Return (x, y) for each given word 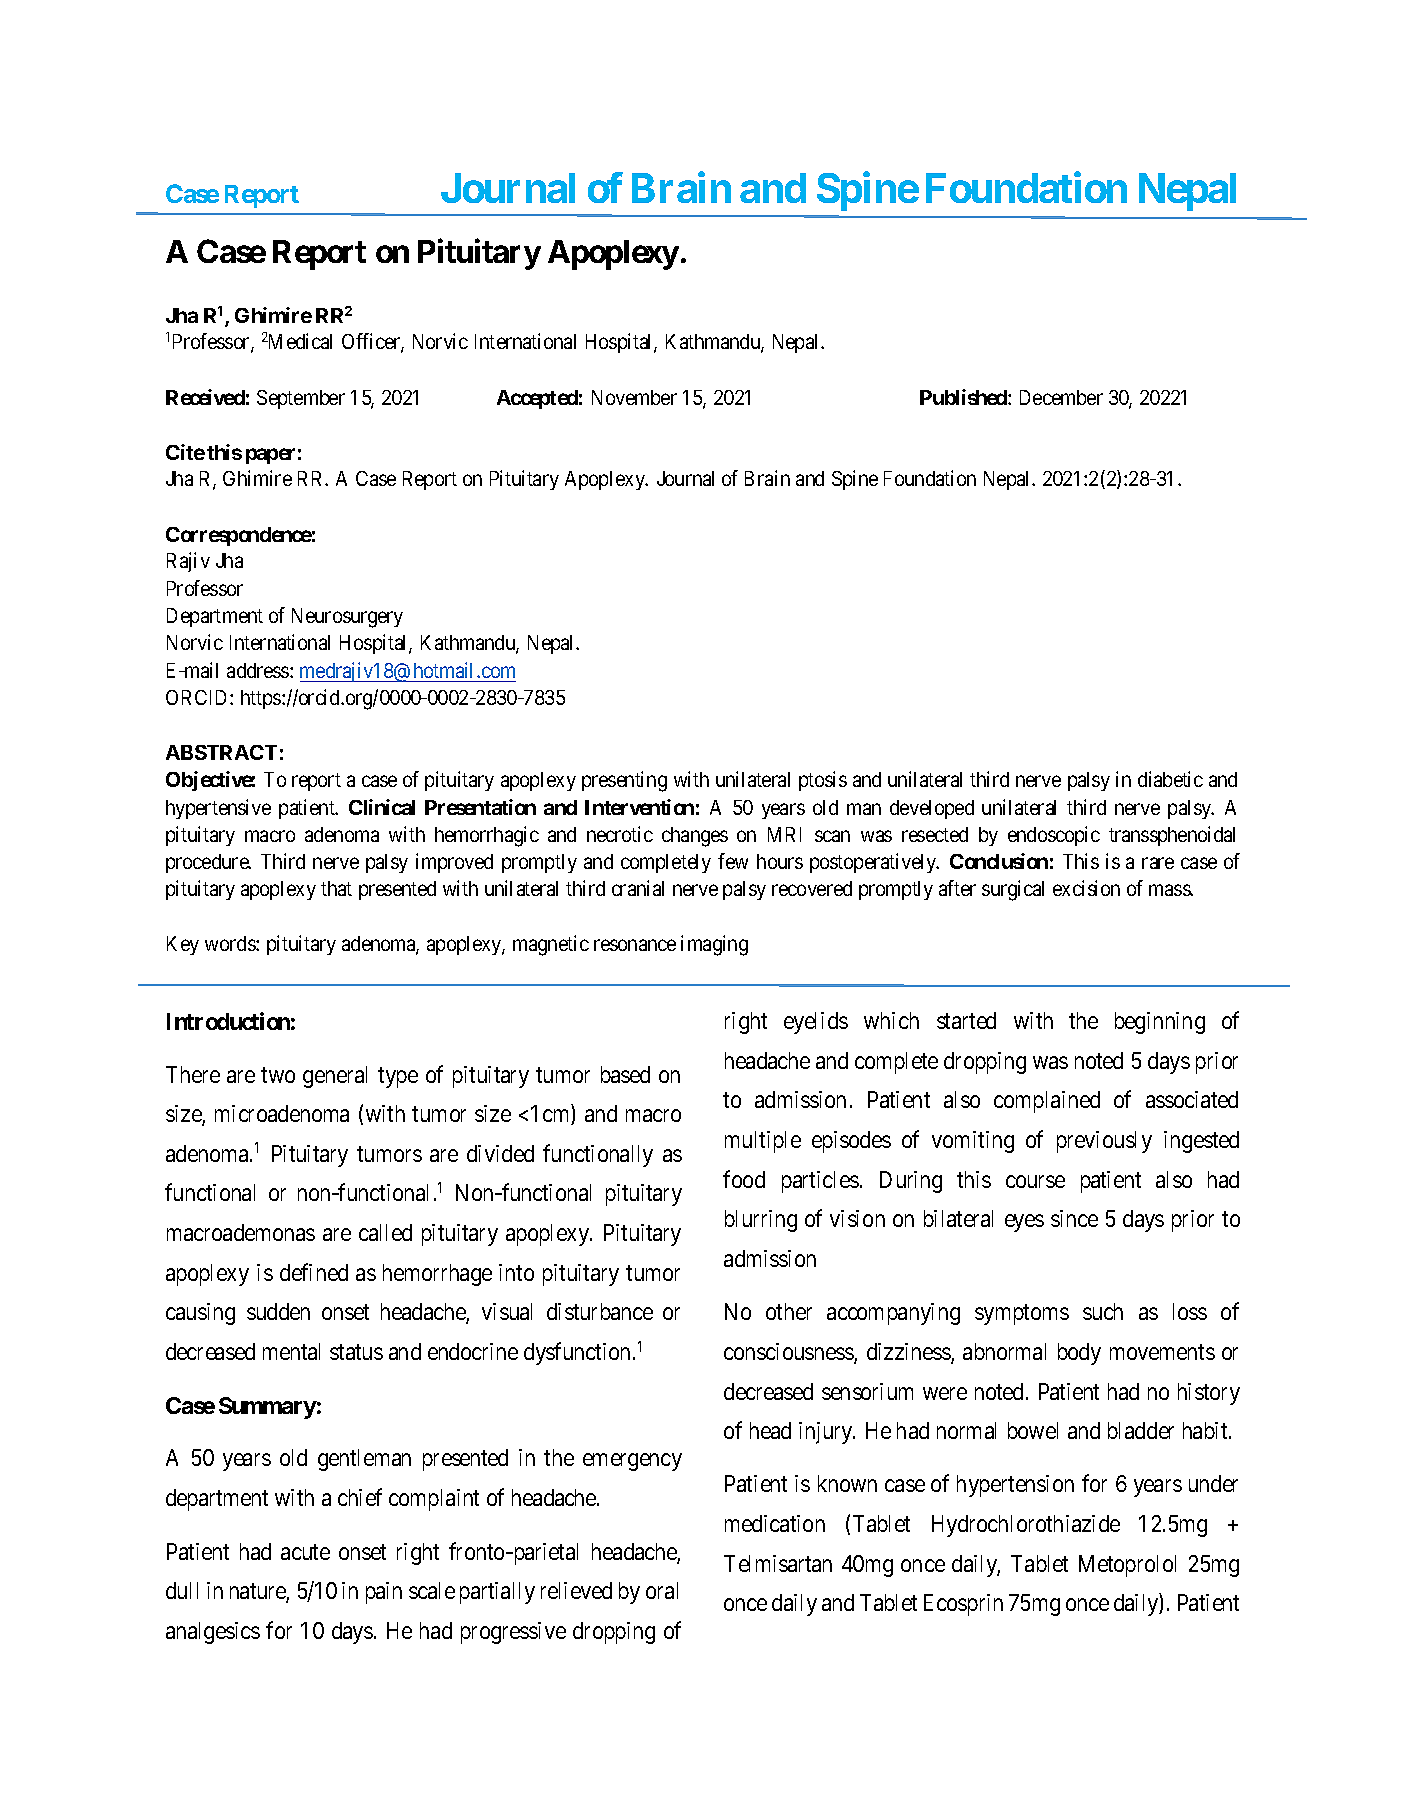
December (1061, 397)
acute (305, 1552)
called (385, 1232)
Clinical (382, 807)
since (1074, 1218)
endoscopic (1054, 836)
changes (695, 837)
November (634, 397)
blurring (761, 1221)
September (301, 399)
